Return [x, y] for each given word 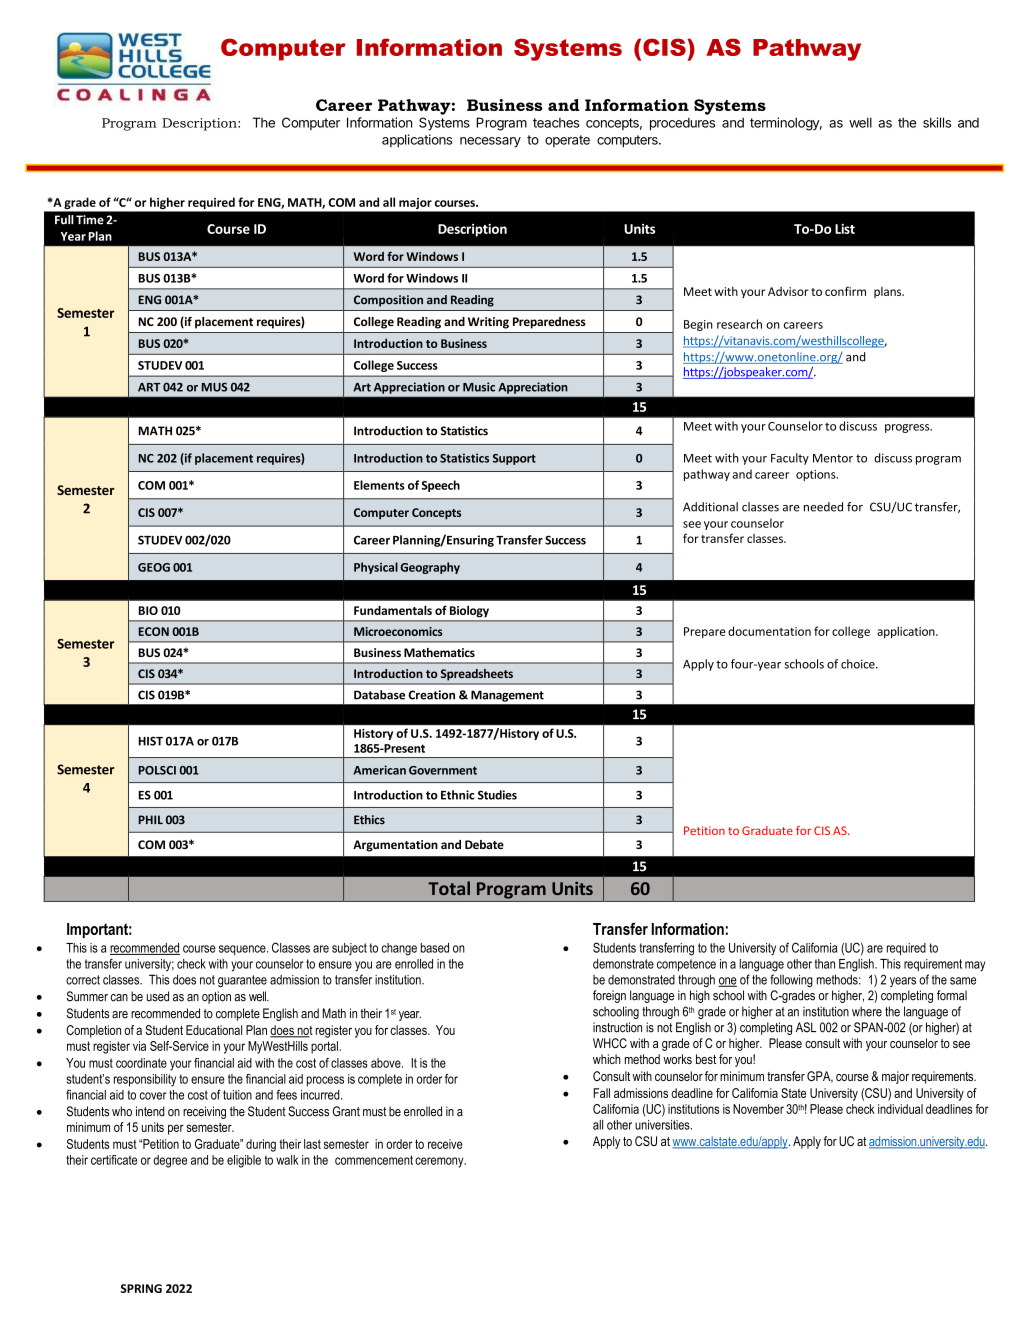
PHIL [151, 819]
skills [937, 122]
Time [90, 220]
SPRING [141, 1288]
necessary [490, 142]
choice [859, 664]
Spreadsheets [477, 674]
